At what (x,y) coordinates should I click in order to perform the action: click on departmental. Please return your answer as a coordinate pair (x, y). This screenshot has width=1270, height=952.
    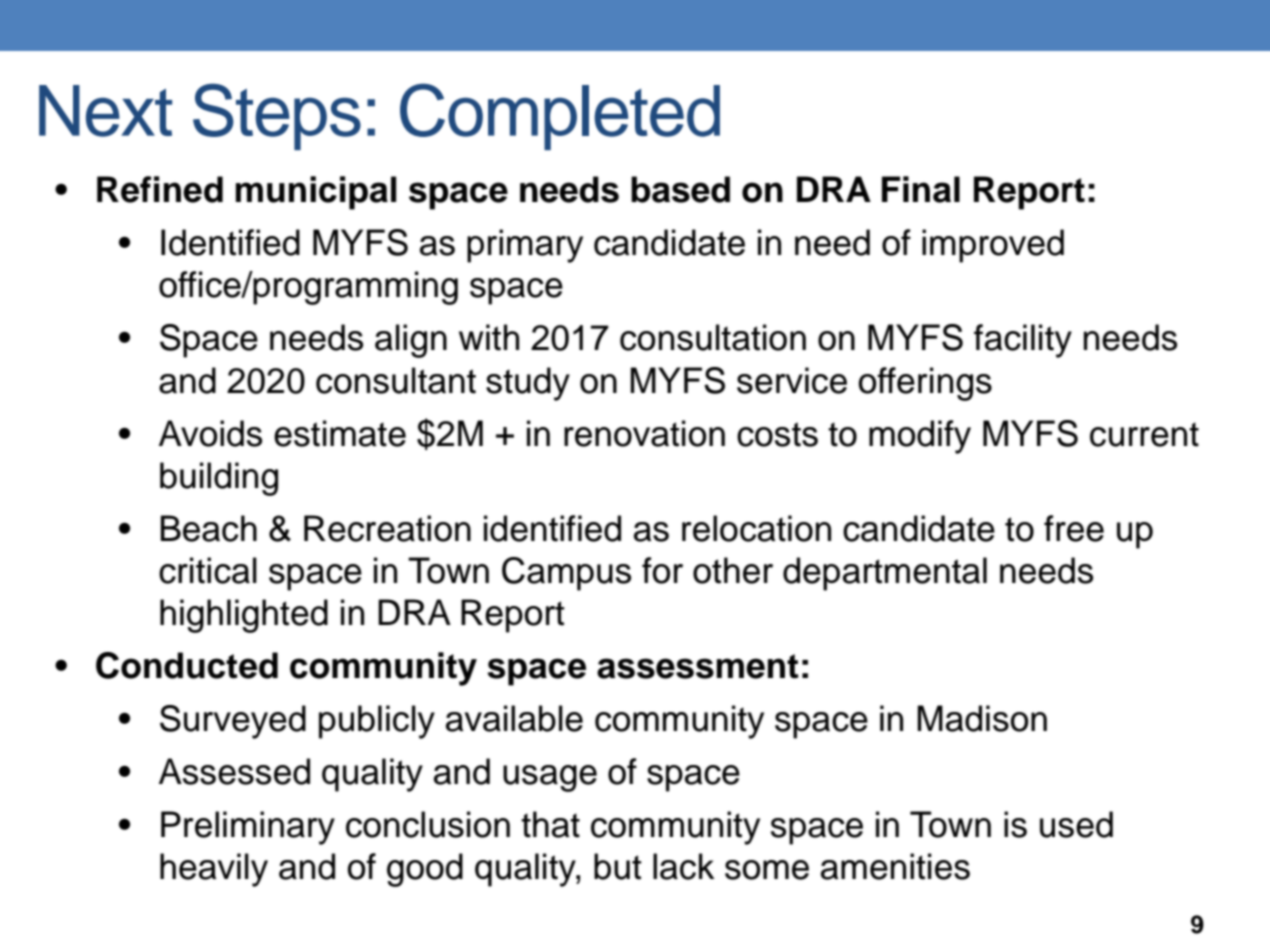
    Looking at the image, I should click on (885, 574).
